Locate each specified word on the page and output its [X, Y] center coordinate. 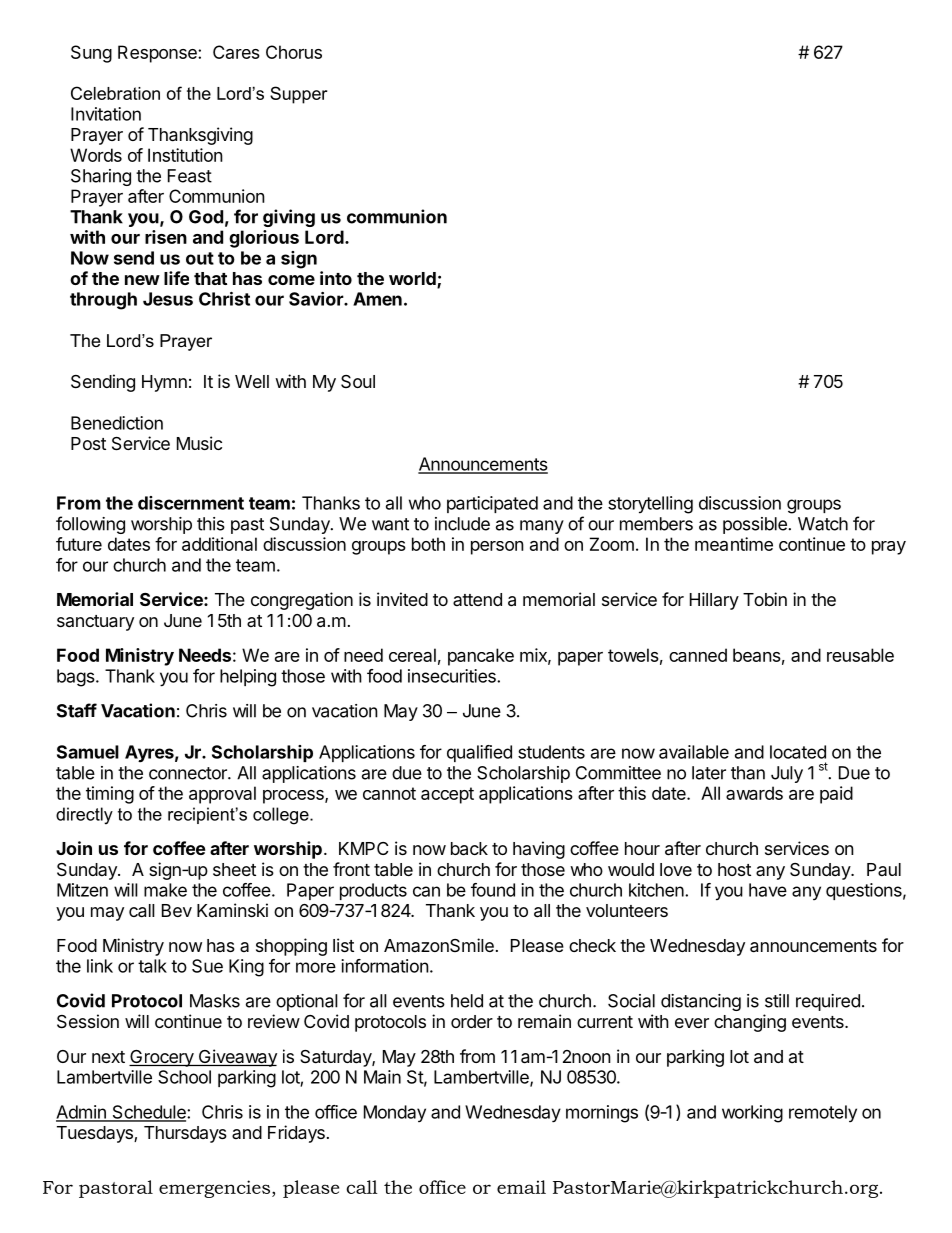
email [521, 1187]
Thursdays [185, 1134]
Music [199, 443]
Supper [298, 95]
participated [492, 504]
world [413, 280]
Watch [823, 524]
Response [158, 54]
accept [447, 795]
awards [754, 793]
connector [189, 773]
